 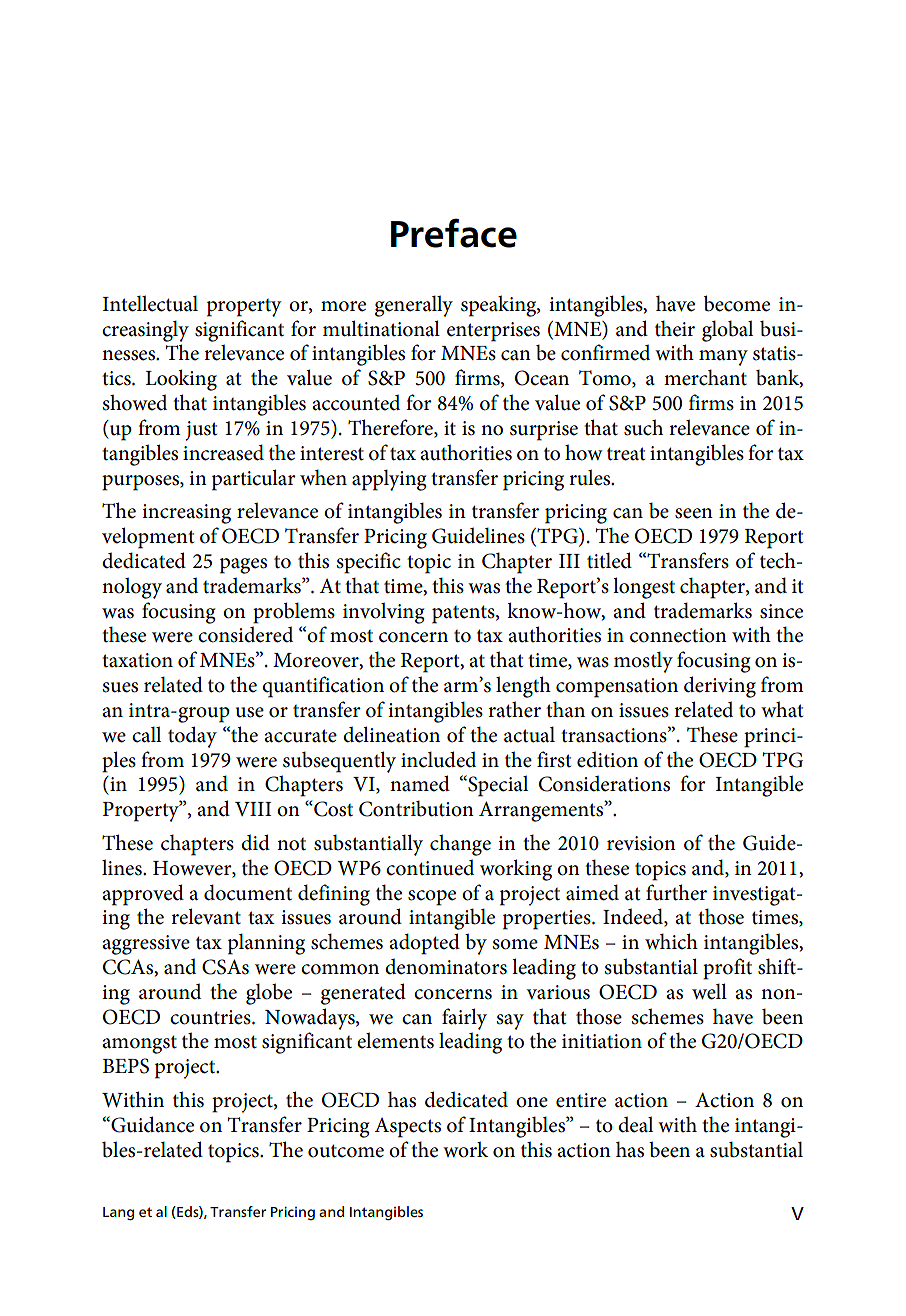 What do you see at coordinates (407, 1128) in the document?
I see `Aspects` at bounding box center [407, 1128].
